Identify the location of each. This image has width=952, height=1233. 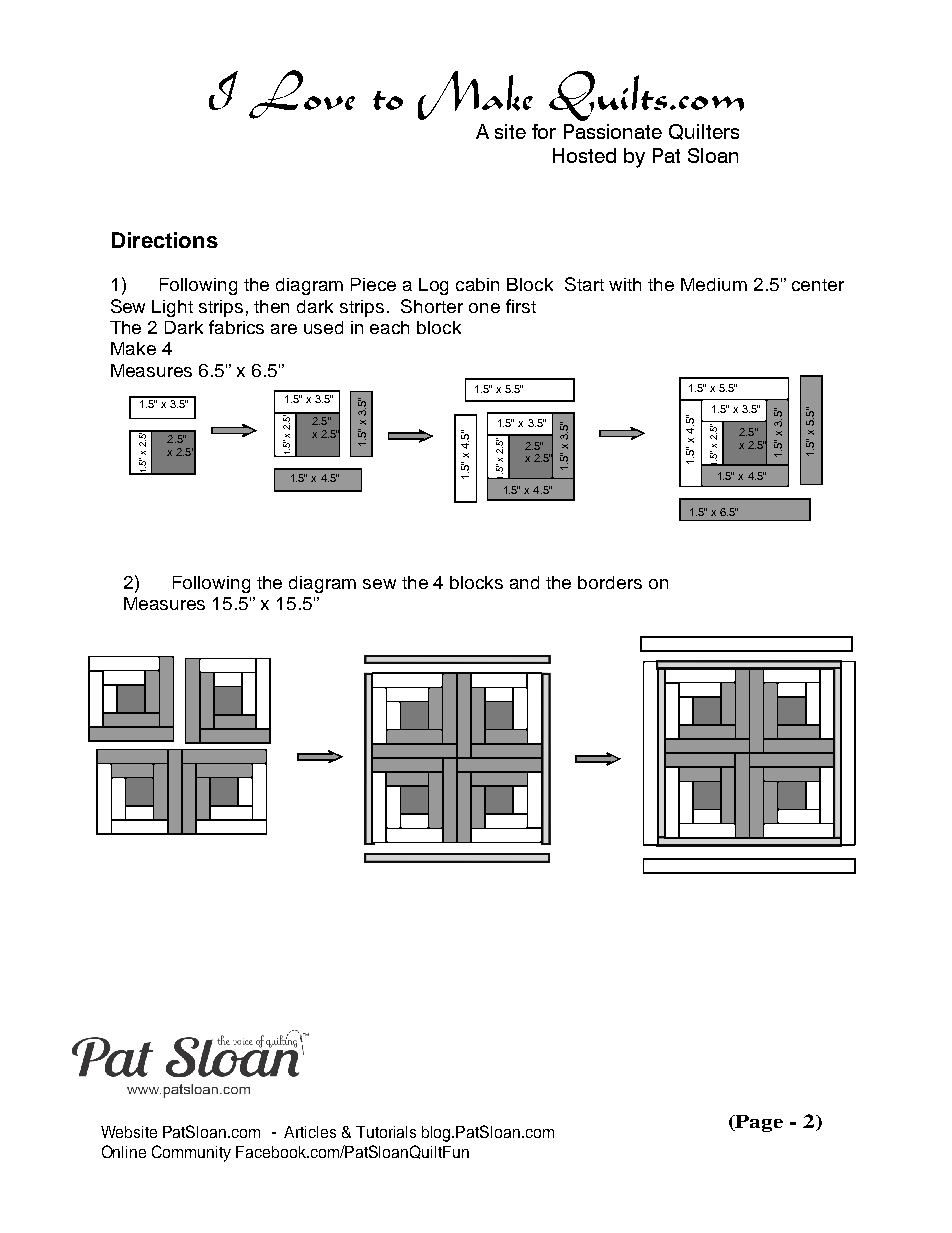
(389, 327).
